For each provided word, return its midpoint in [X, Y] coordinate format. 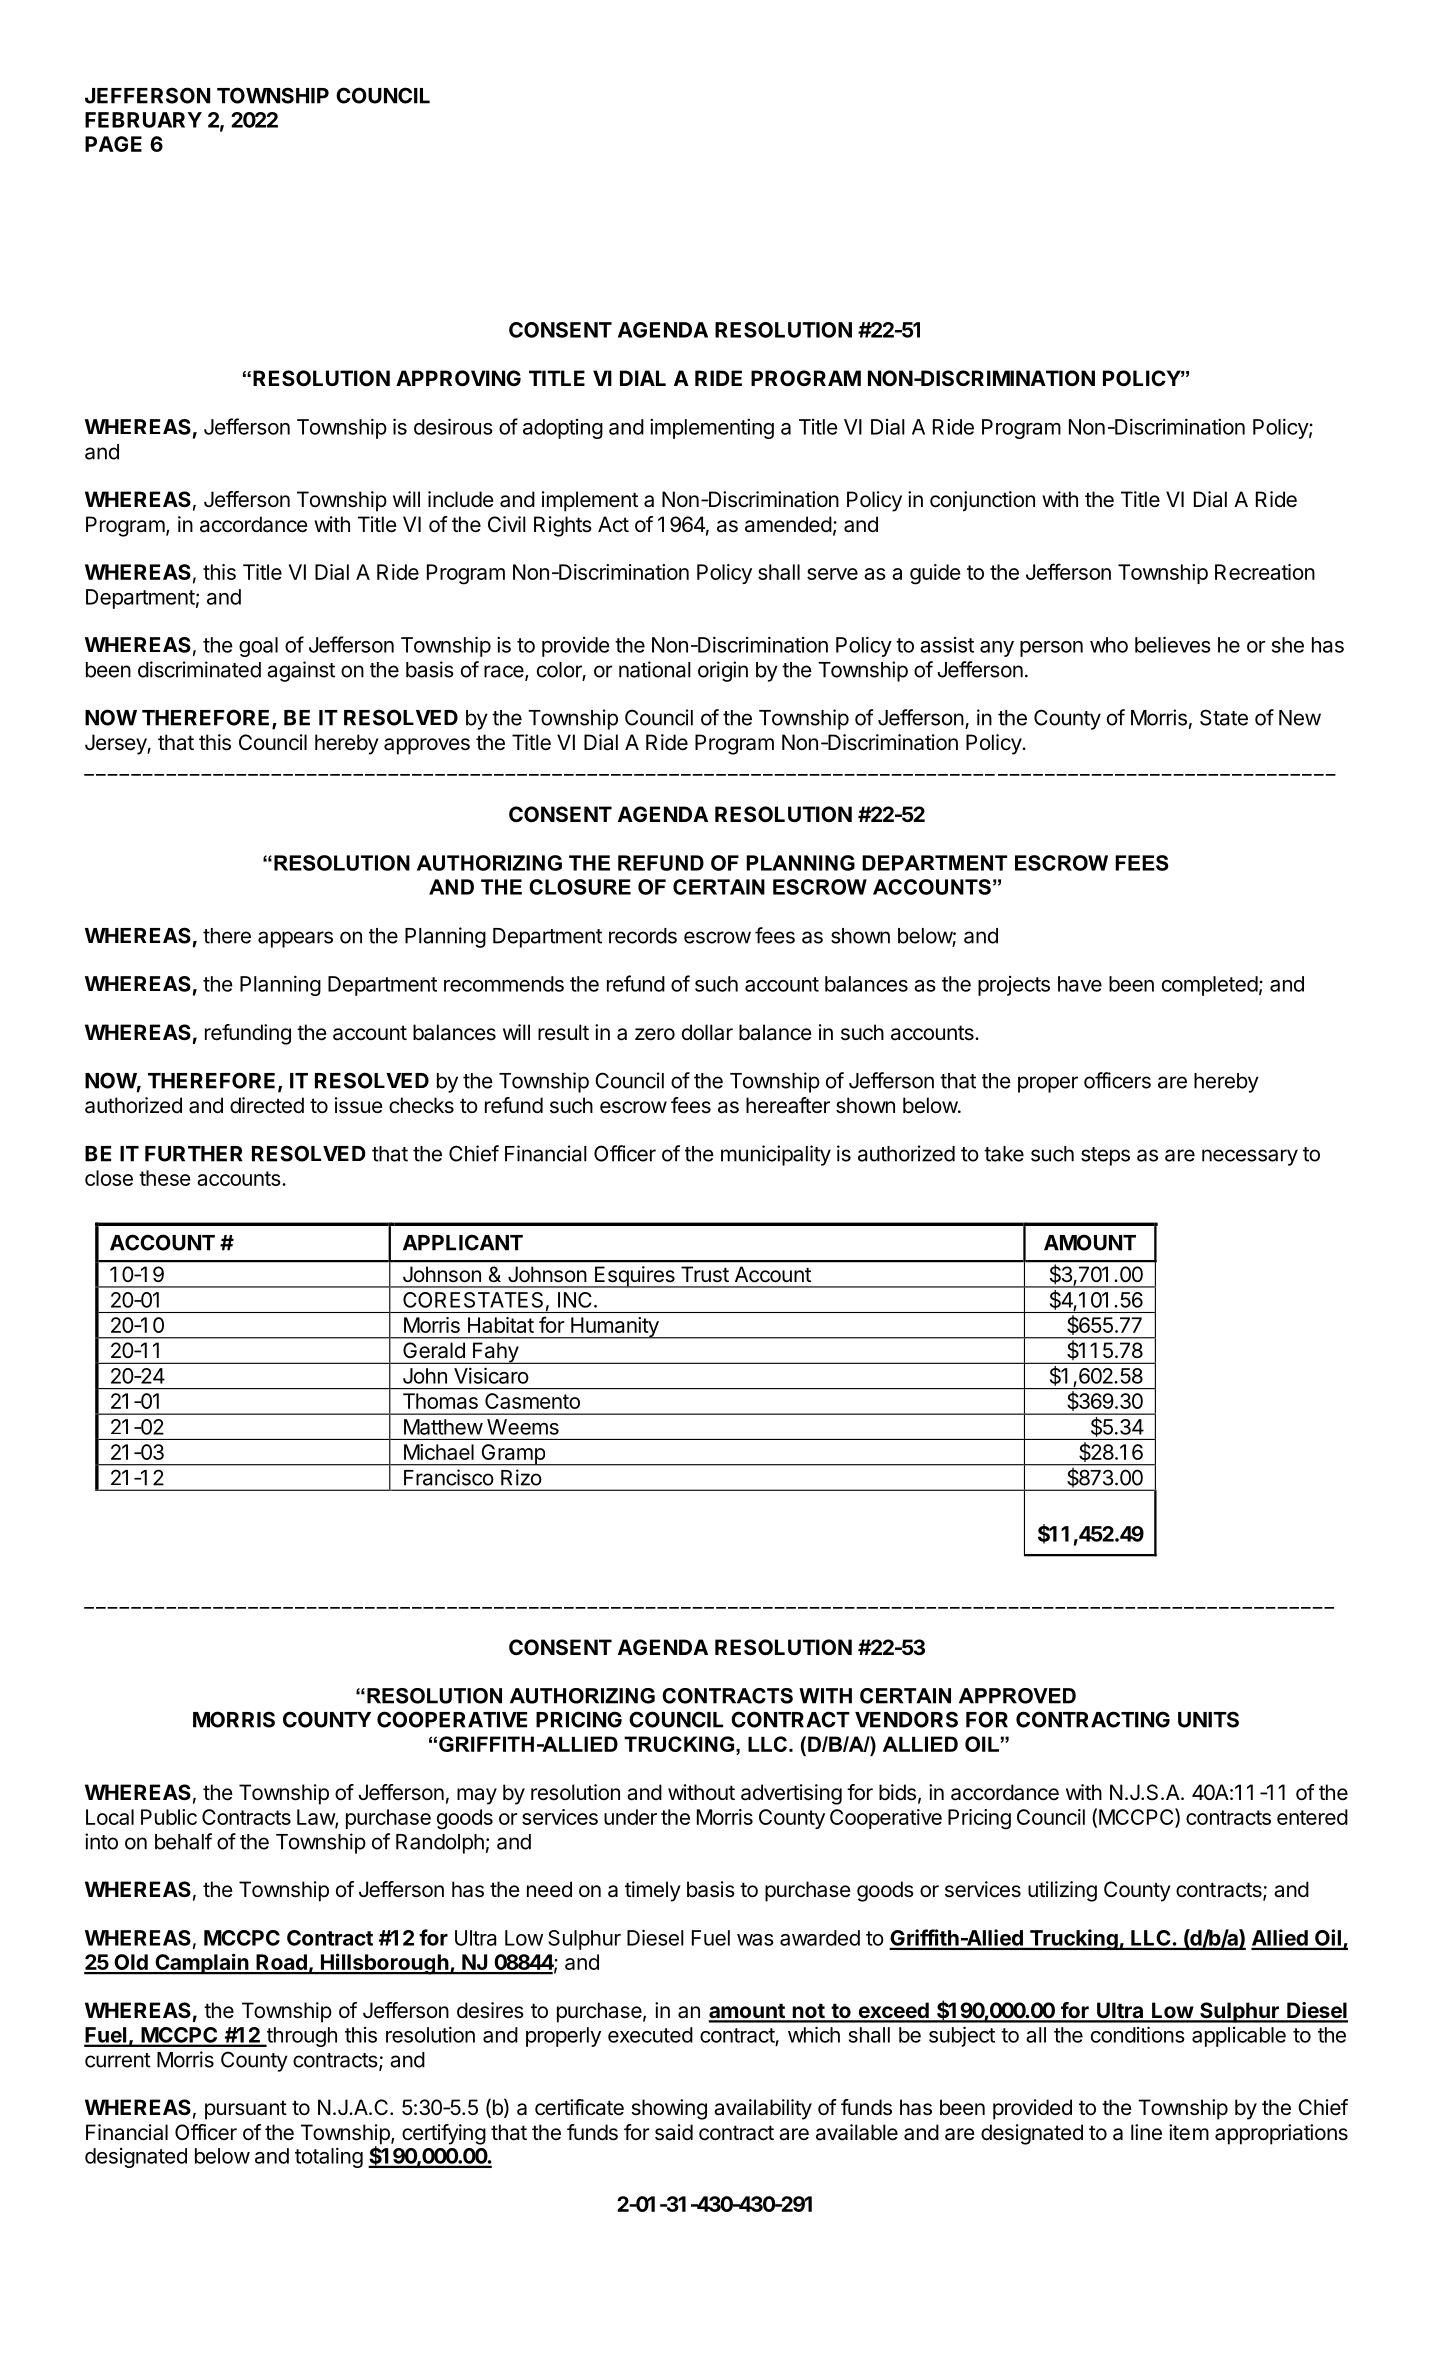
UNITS [1208, 1719]
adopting [563, 429]
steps [1105, 1156]
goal [258, 647]
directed [267, 1105]
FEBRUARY [143, 120]
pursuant [246, 2110]
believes [1173, 644]
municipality [776, 1155]
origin [723, 671]
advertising [791, 1794]
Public [169, 1817]
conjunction [982, 501]
